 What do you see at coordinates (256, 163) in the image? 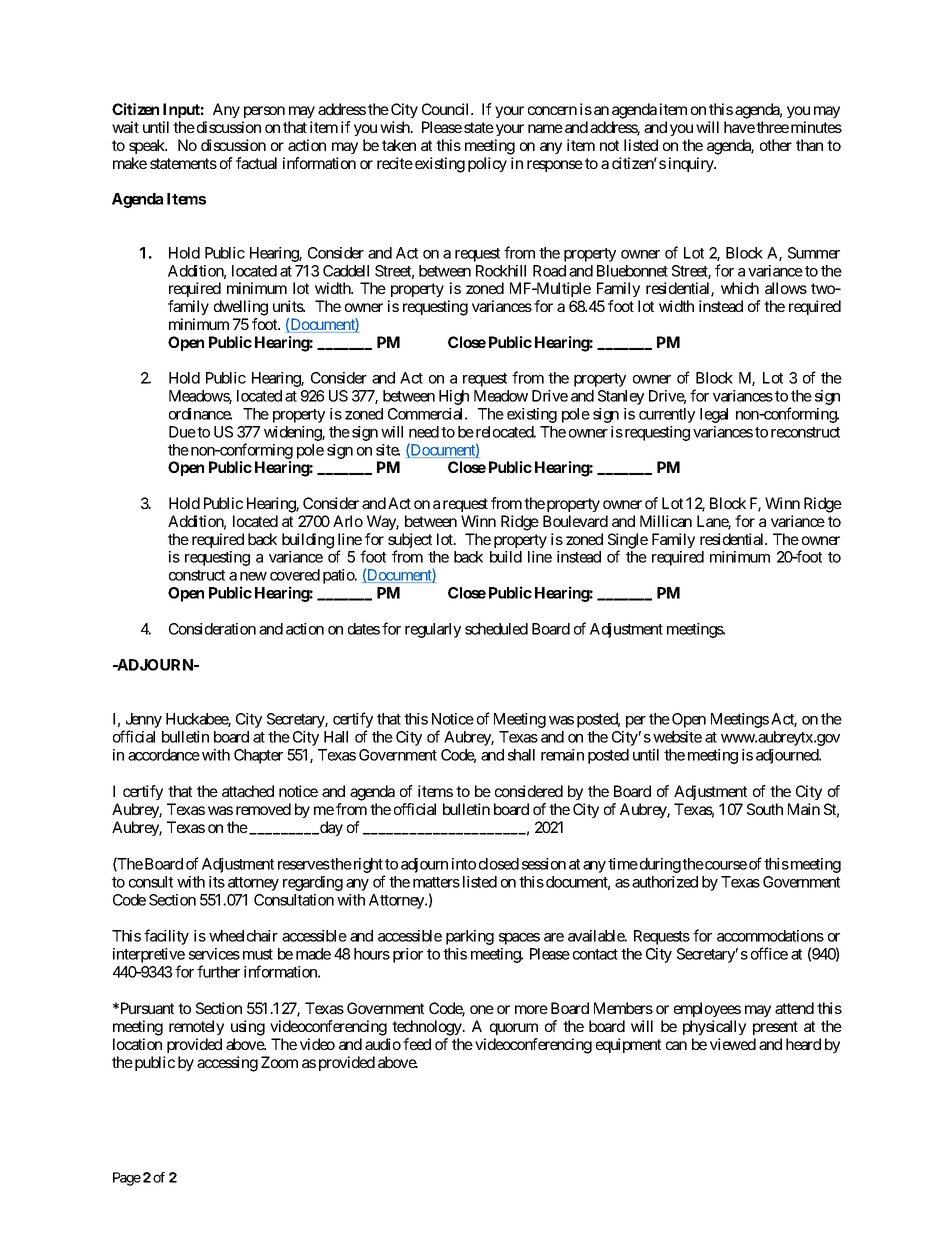
I see `factual` at bounding box center [256, 163].
